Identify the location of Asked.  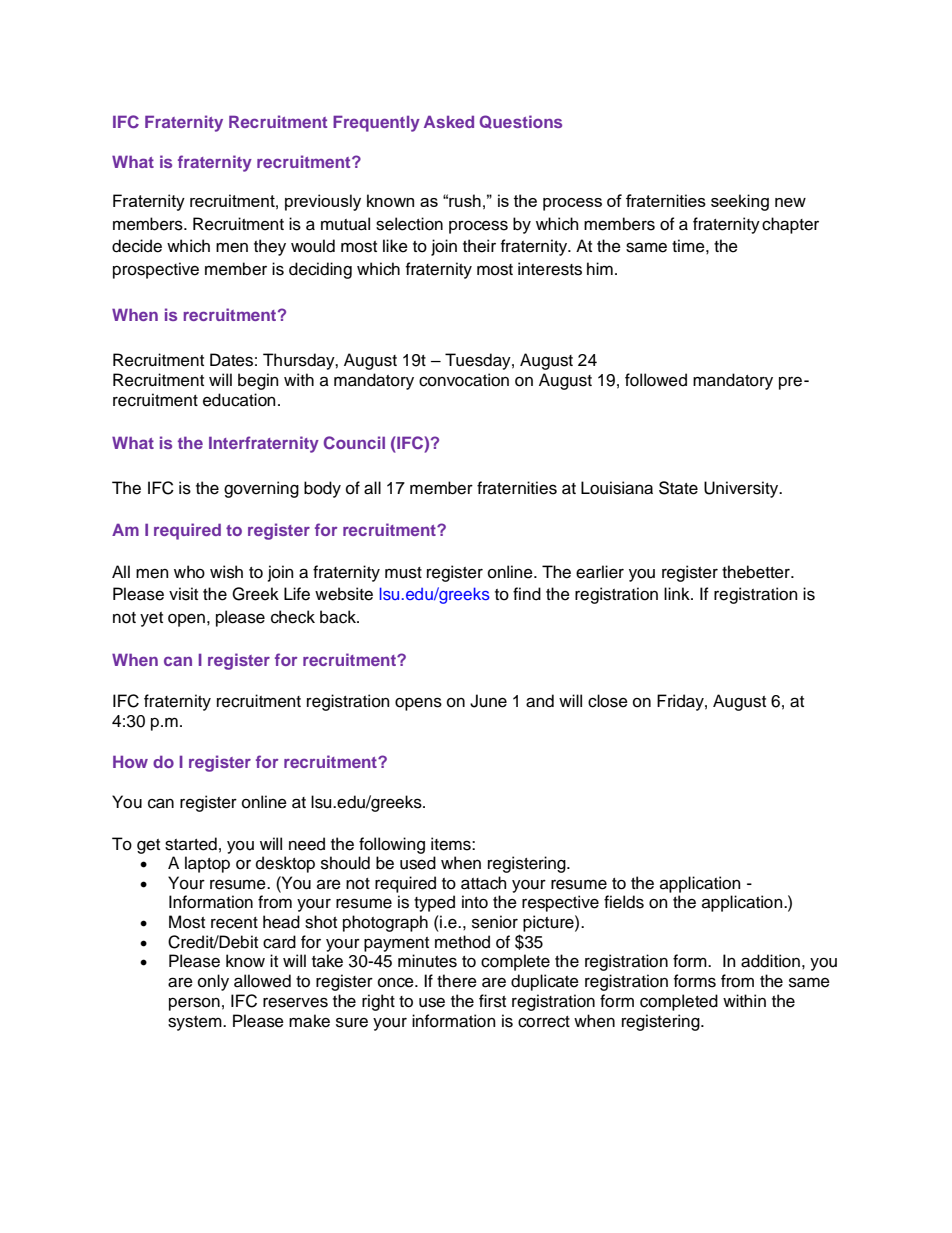
(449, 121).
